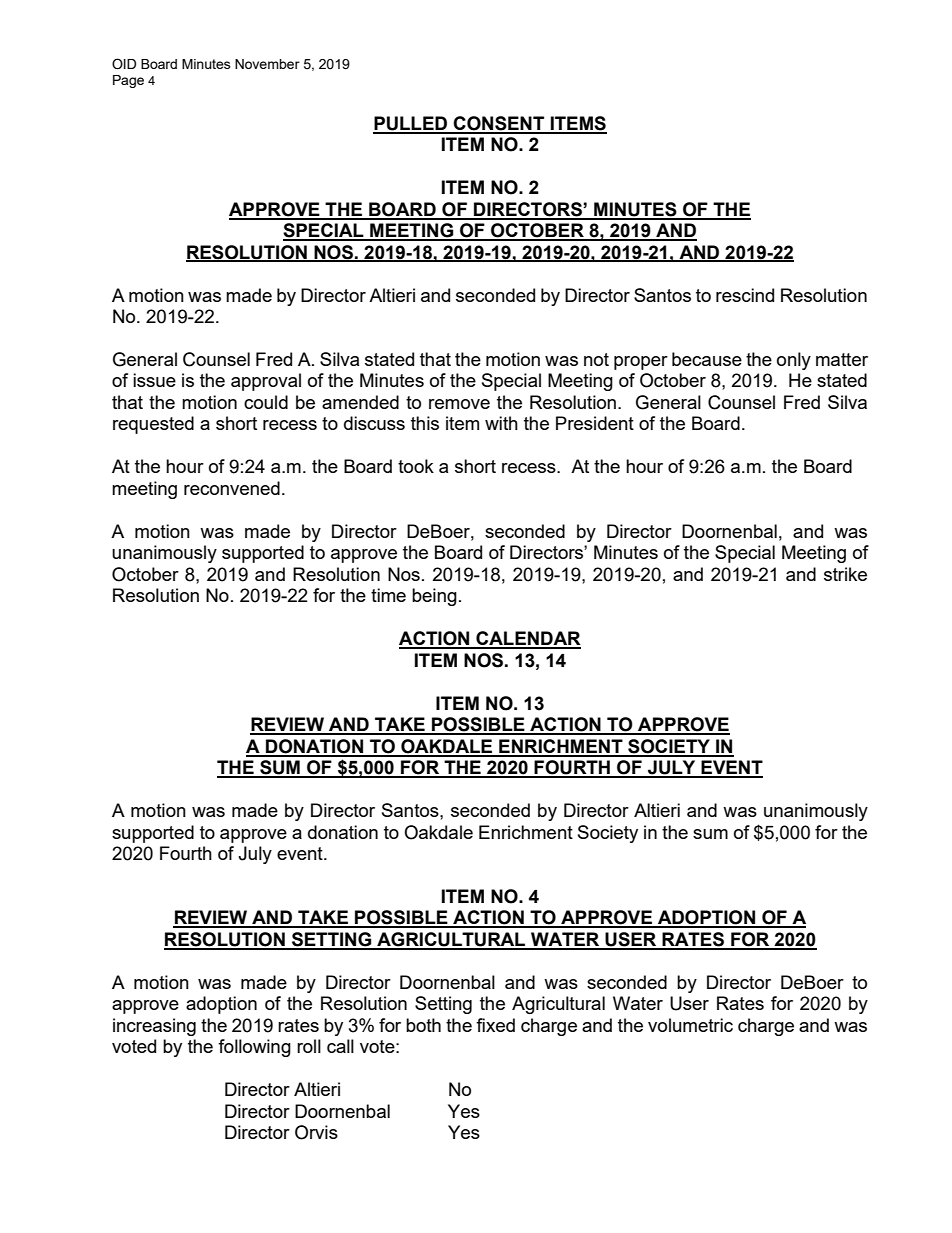  Describe the element at coordinates (154, 380) in the page. I see `issue` at that location.
